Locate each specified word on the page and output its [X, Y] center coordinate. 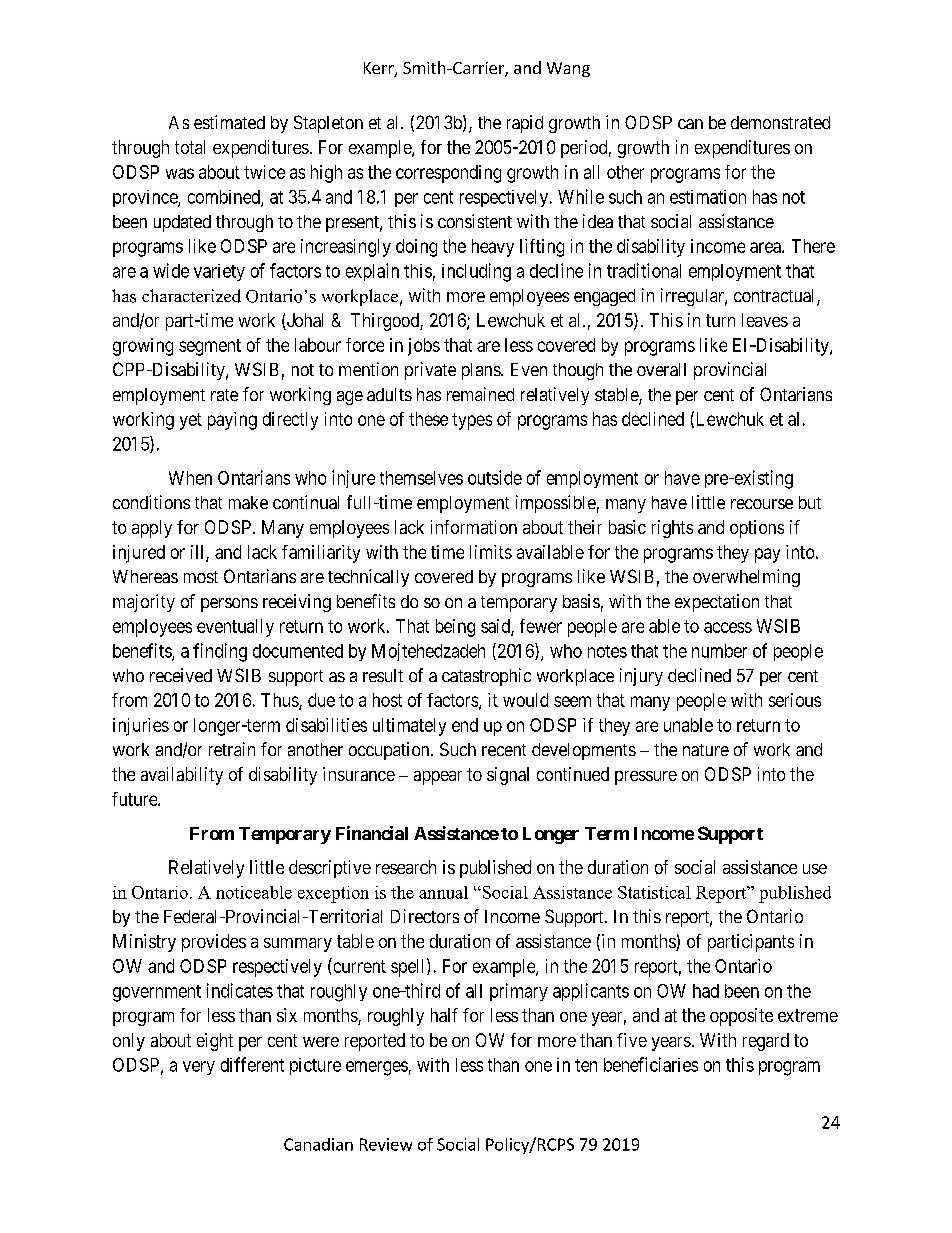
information [474, 527]
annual [443, 892]
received [181, 675]
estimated [229, 122]
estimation [708, 197]
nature [706, 750]
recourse [762, 504]
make [248, 502]
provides [214, 943]
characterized [191, 296]
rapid [525, 124]
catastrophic [486, 677]
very [199, 1068]
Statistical [654, 892]
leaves [765, 320]
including [476, 272]
